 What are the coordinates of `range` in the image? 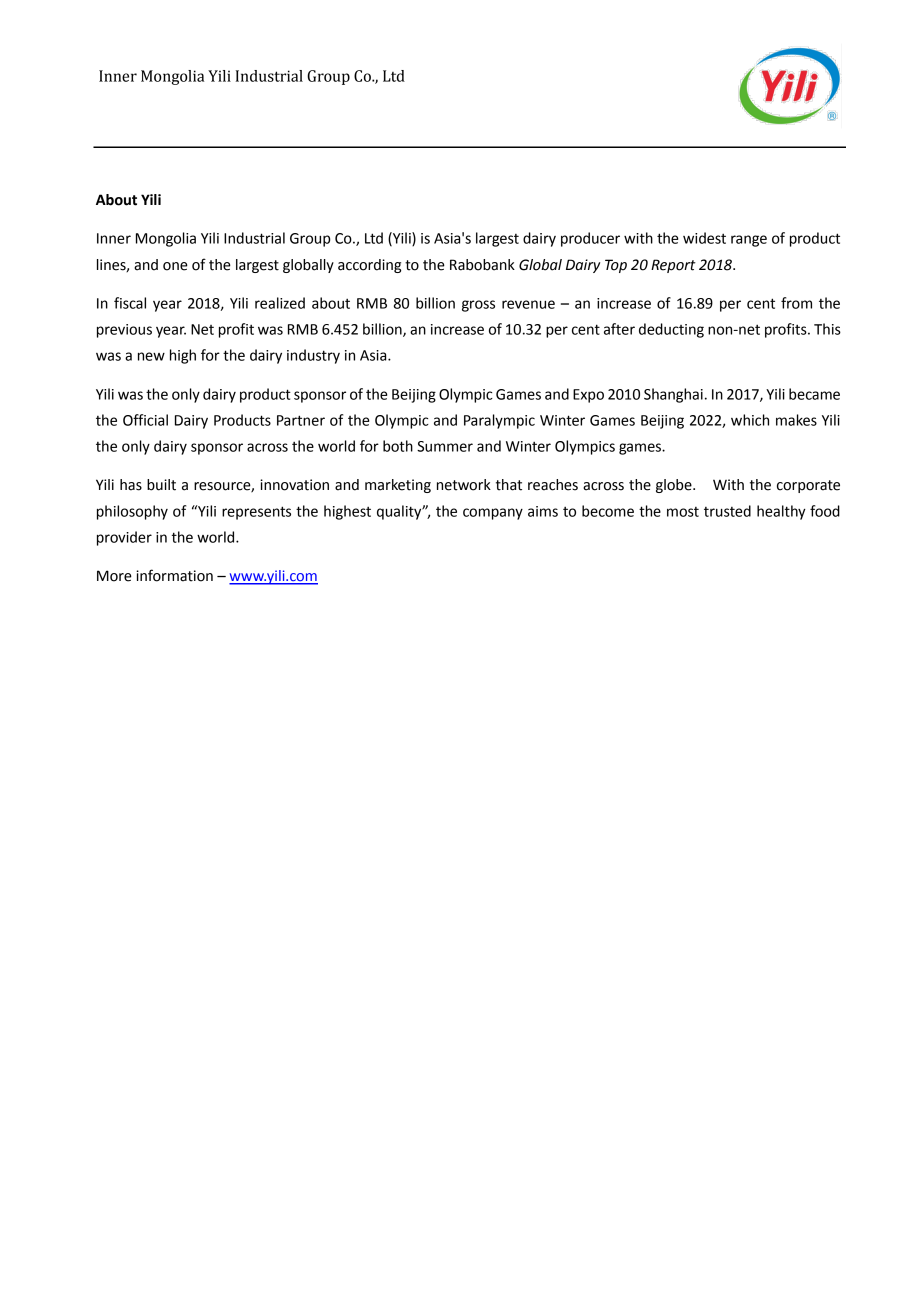 It's located at (749, 241).
